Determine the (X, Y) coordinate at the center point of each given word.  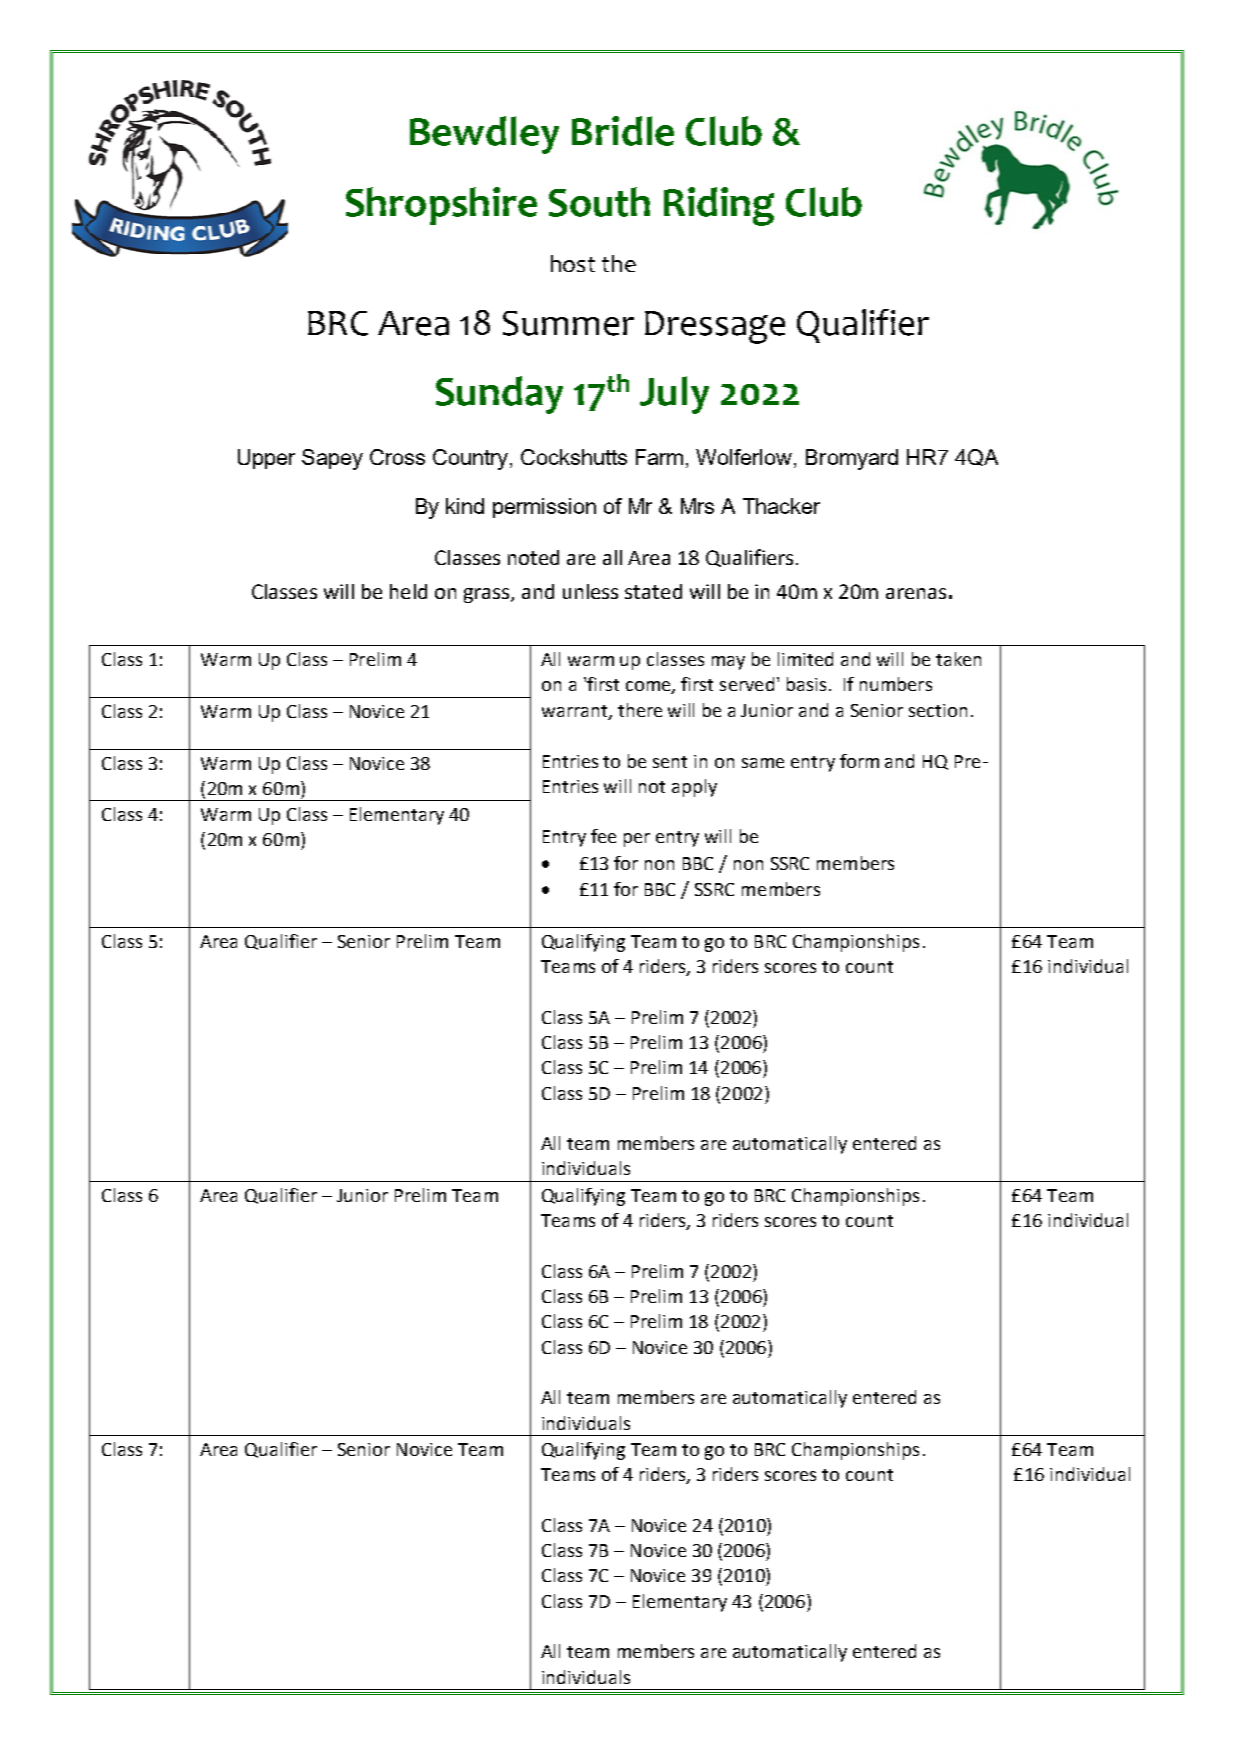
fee (603, 836)
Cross (397, 457)
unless (590, 591)
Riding (719, 206)
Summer (568, 323)
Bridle (623, 131)
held (408, 591)
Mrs (697, 506)
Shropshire (441, 206)
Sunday (499, 395)
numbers (896, 684)
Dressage (715, 327)
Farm (659, 457)
